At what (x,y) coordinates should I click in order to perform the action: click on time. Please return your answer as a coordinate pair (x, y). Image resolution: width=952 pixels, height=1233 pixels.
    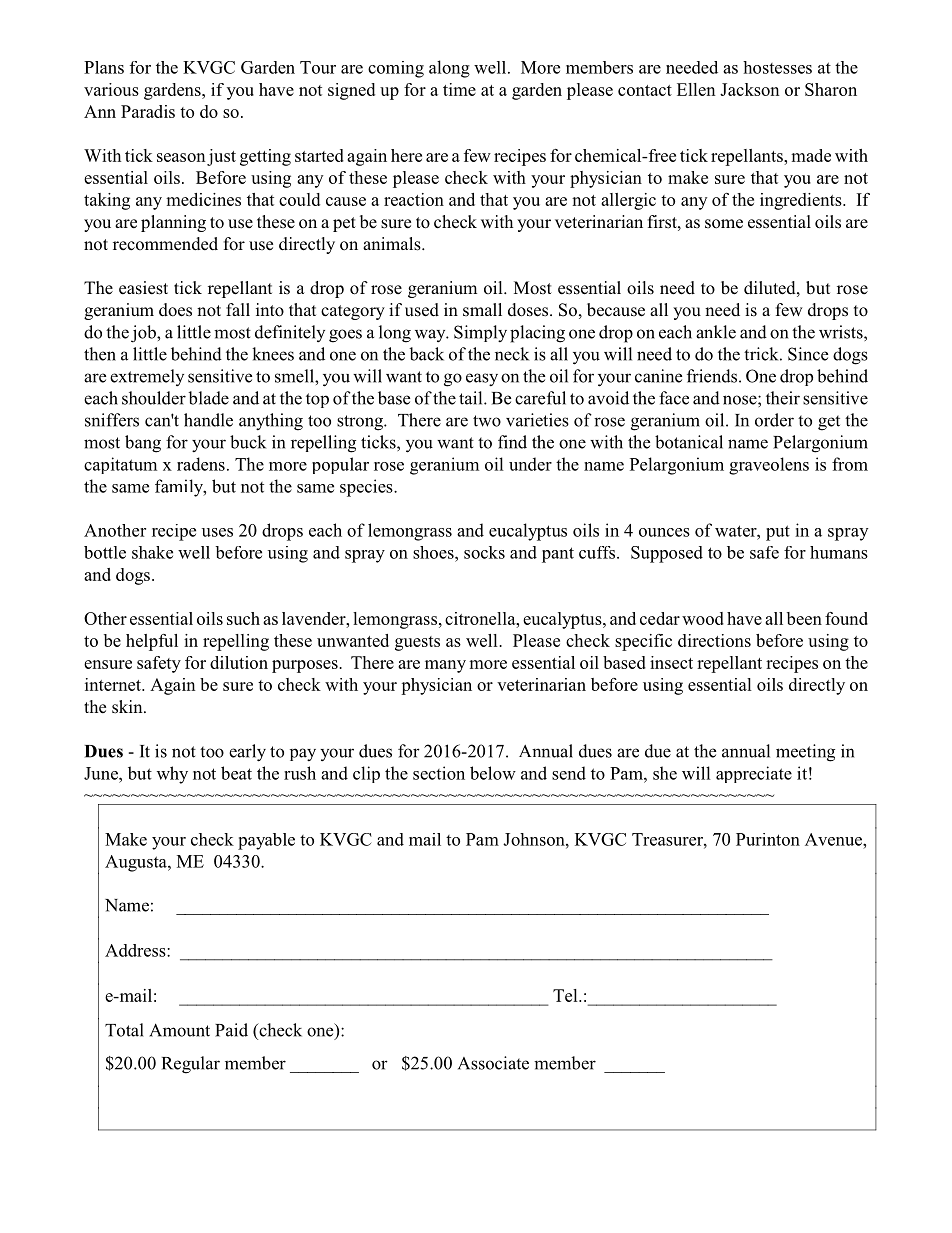
    Looking at the image, I should click on (459, 89).
